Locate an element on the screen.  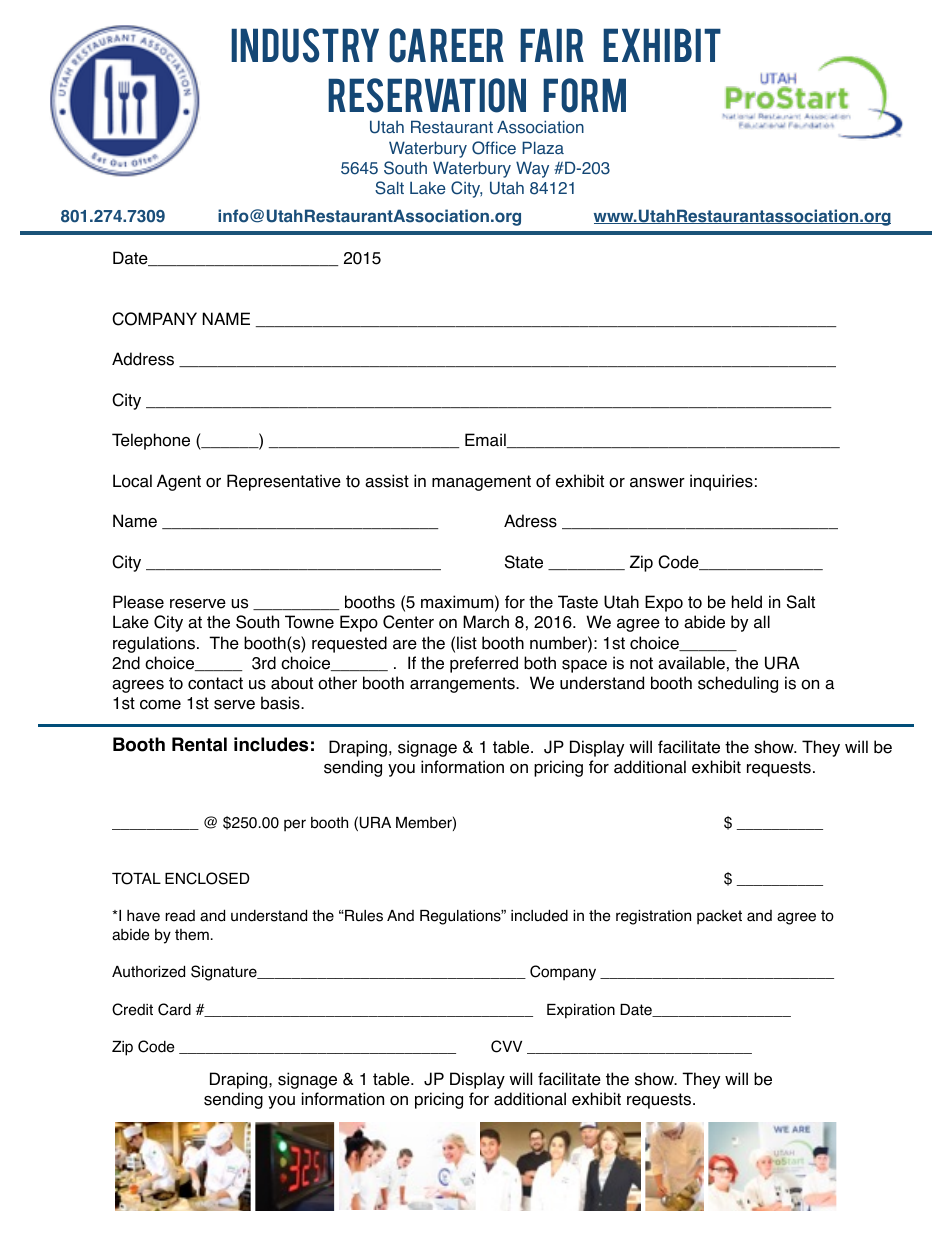
Agent is located at coordinates (179, 482).
